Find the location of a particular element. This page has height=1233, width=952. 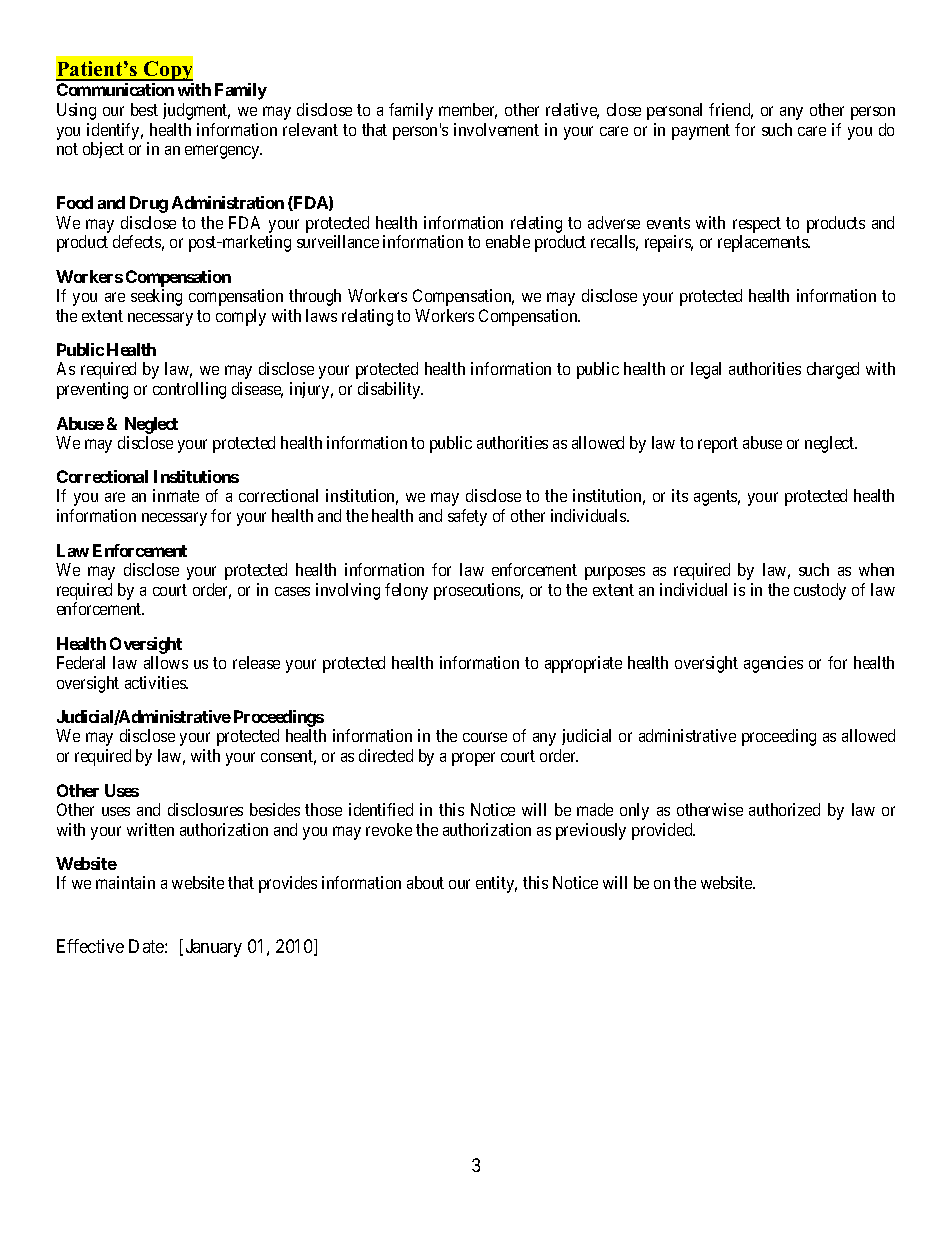

entity is located at coordinates (496, 884).
